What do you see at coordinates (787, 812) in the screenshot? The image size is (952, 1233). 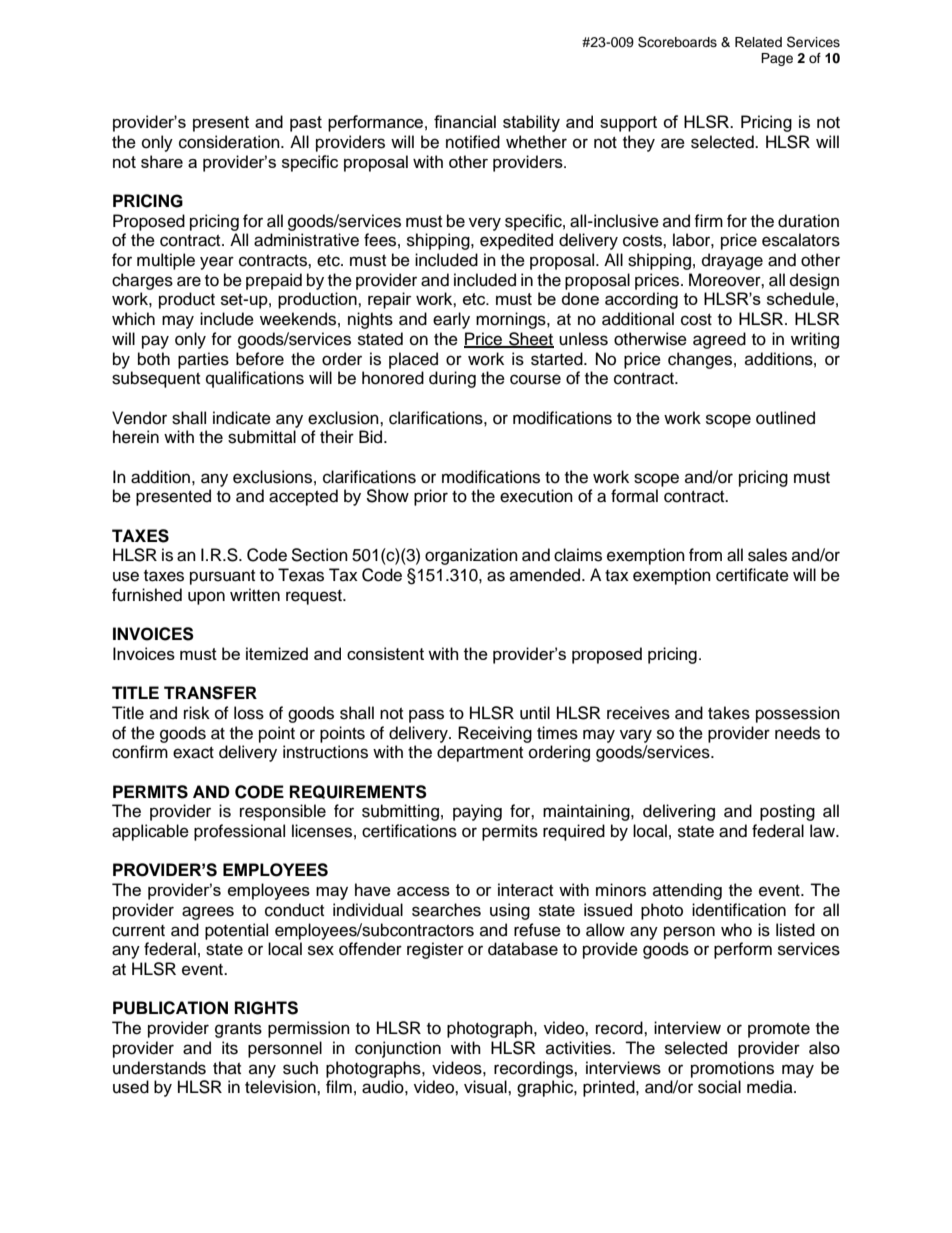 I see `posting` at bounding box center [787, 812].
